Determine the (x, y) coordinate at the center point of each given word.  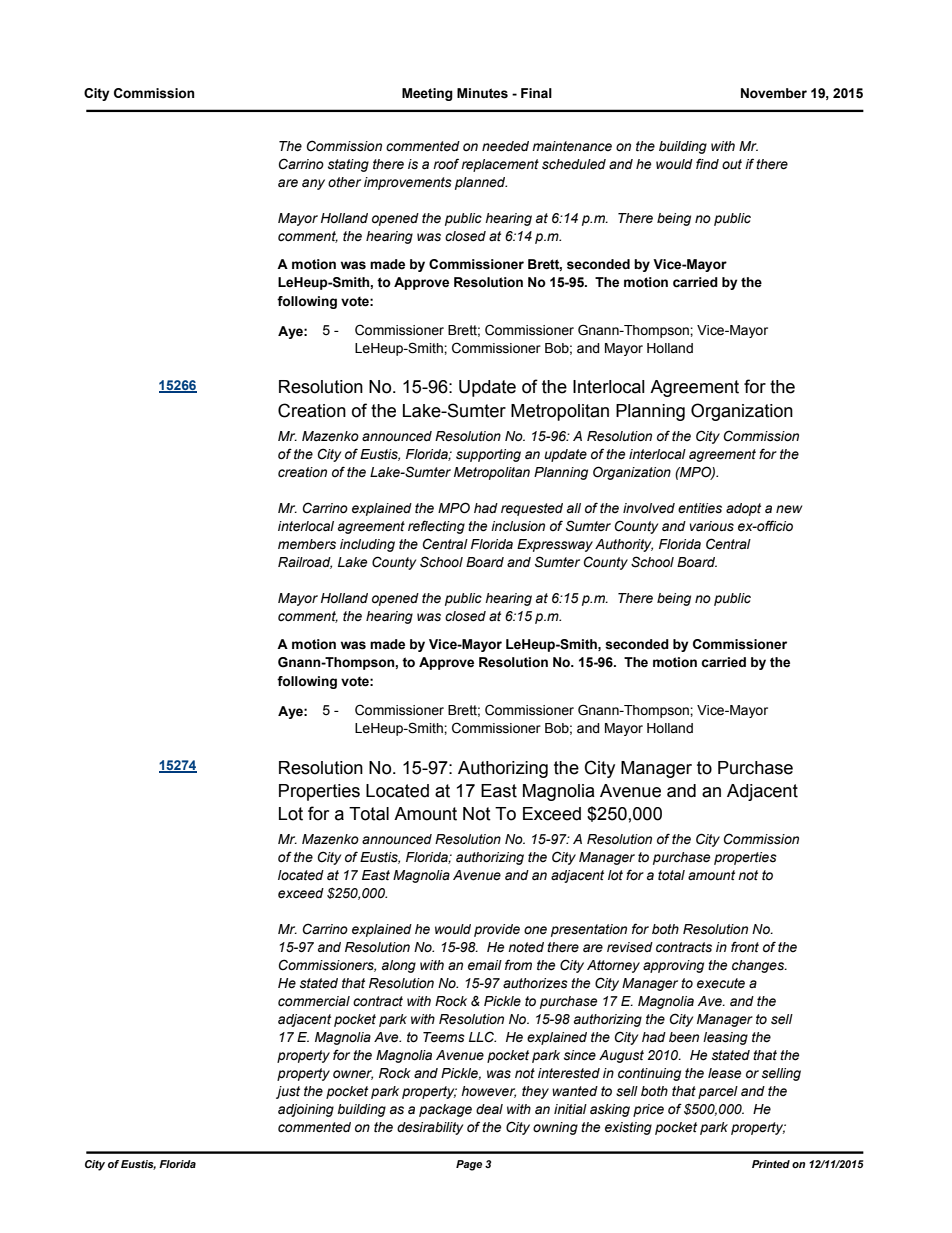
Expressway (555, 545)
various (711, 526)
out (732, 164)
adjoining (306, 1110)
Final (536, 93)
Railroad (305, 563)
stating (348, 165)
